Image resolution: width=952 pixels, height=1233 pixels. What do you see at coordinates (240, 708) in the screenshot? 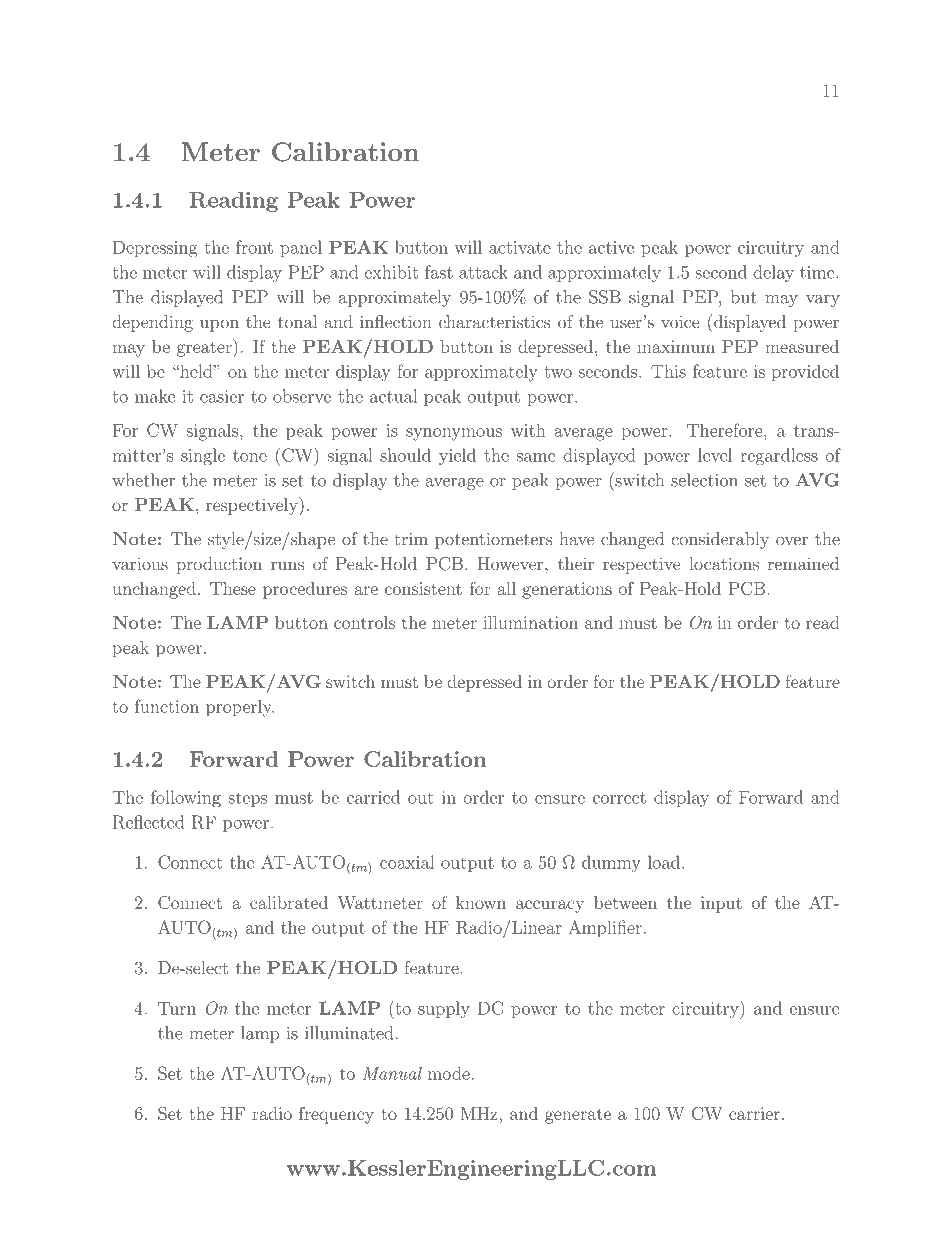
I see `properly` at bounding box center [240, 708].
